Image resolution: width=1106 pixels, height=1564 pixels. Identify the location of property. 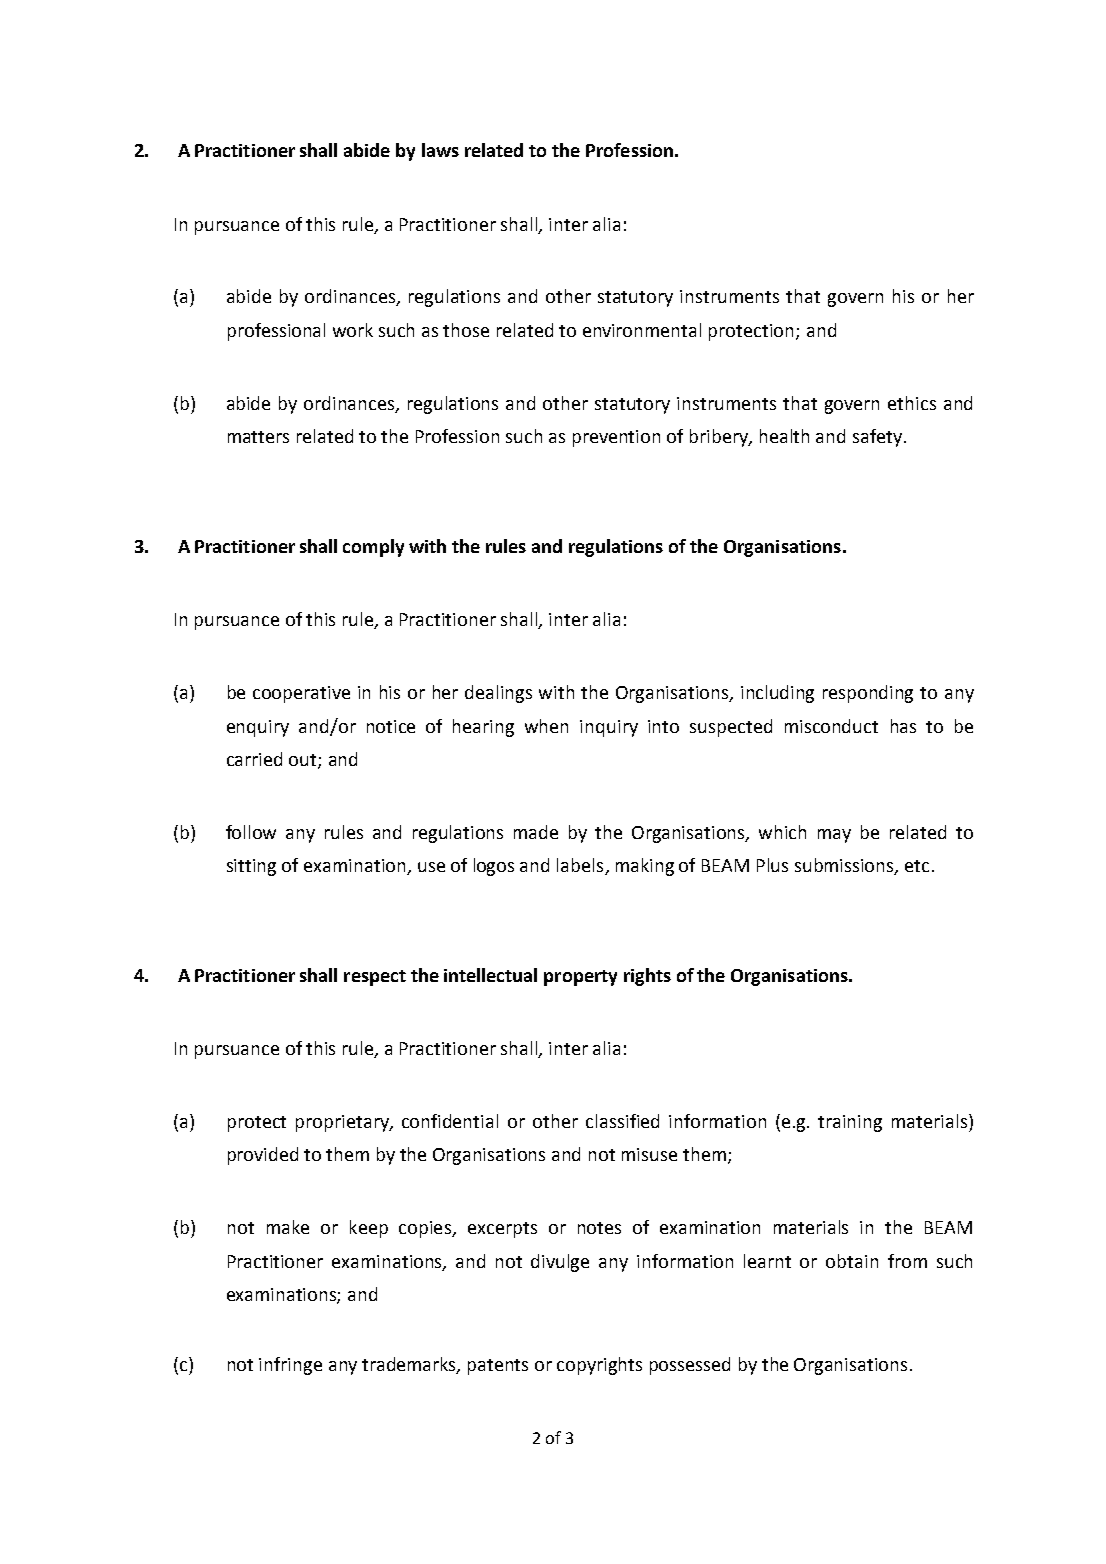
(580, 978).
